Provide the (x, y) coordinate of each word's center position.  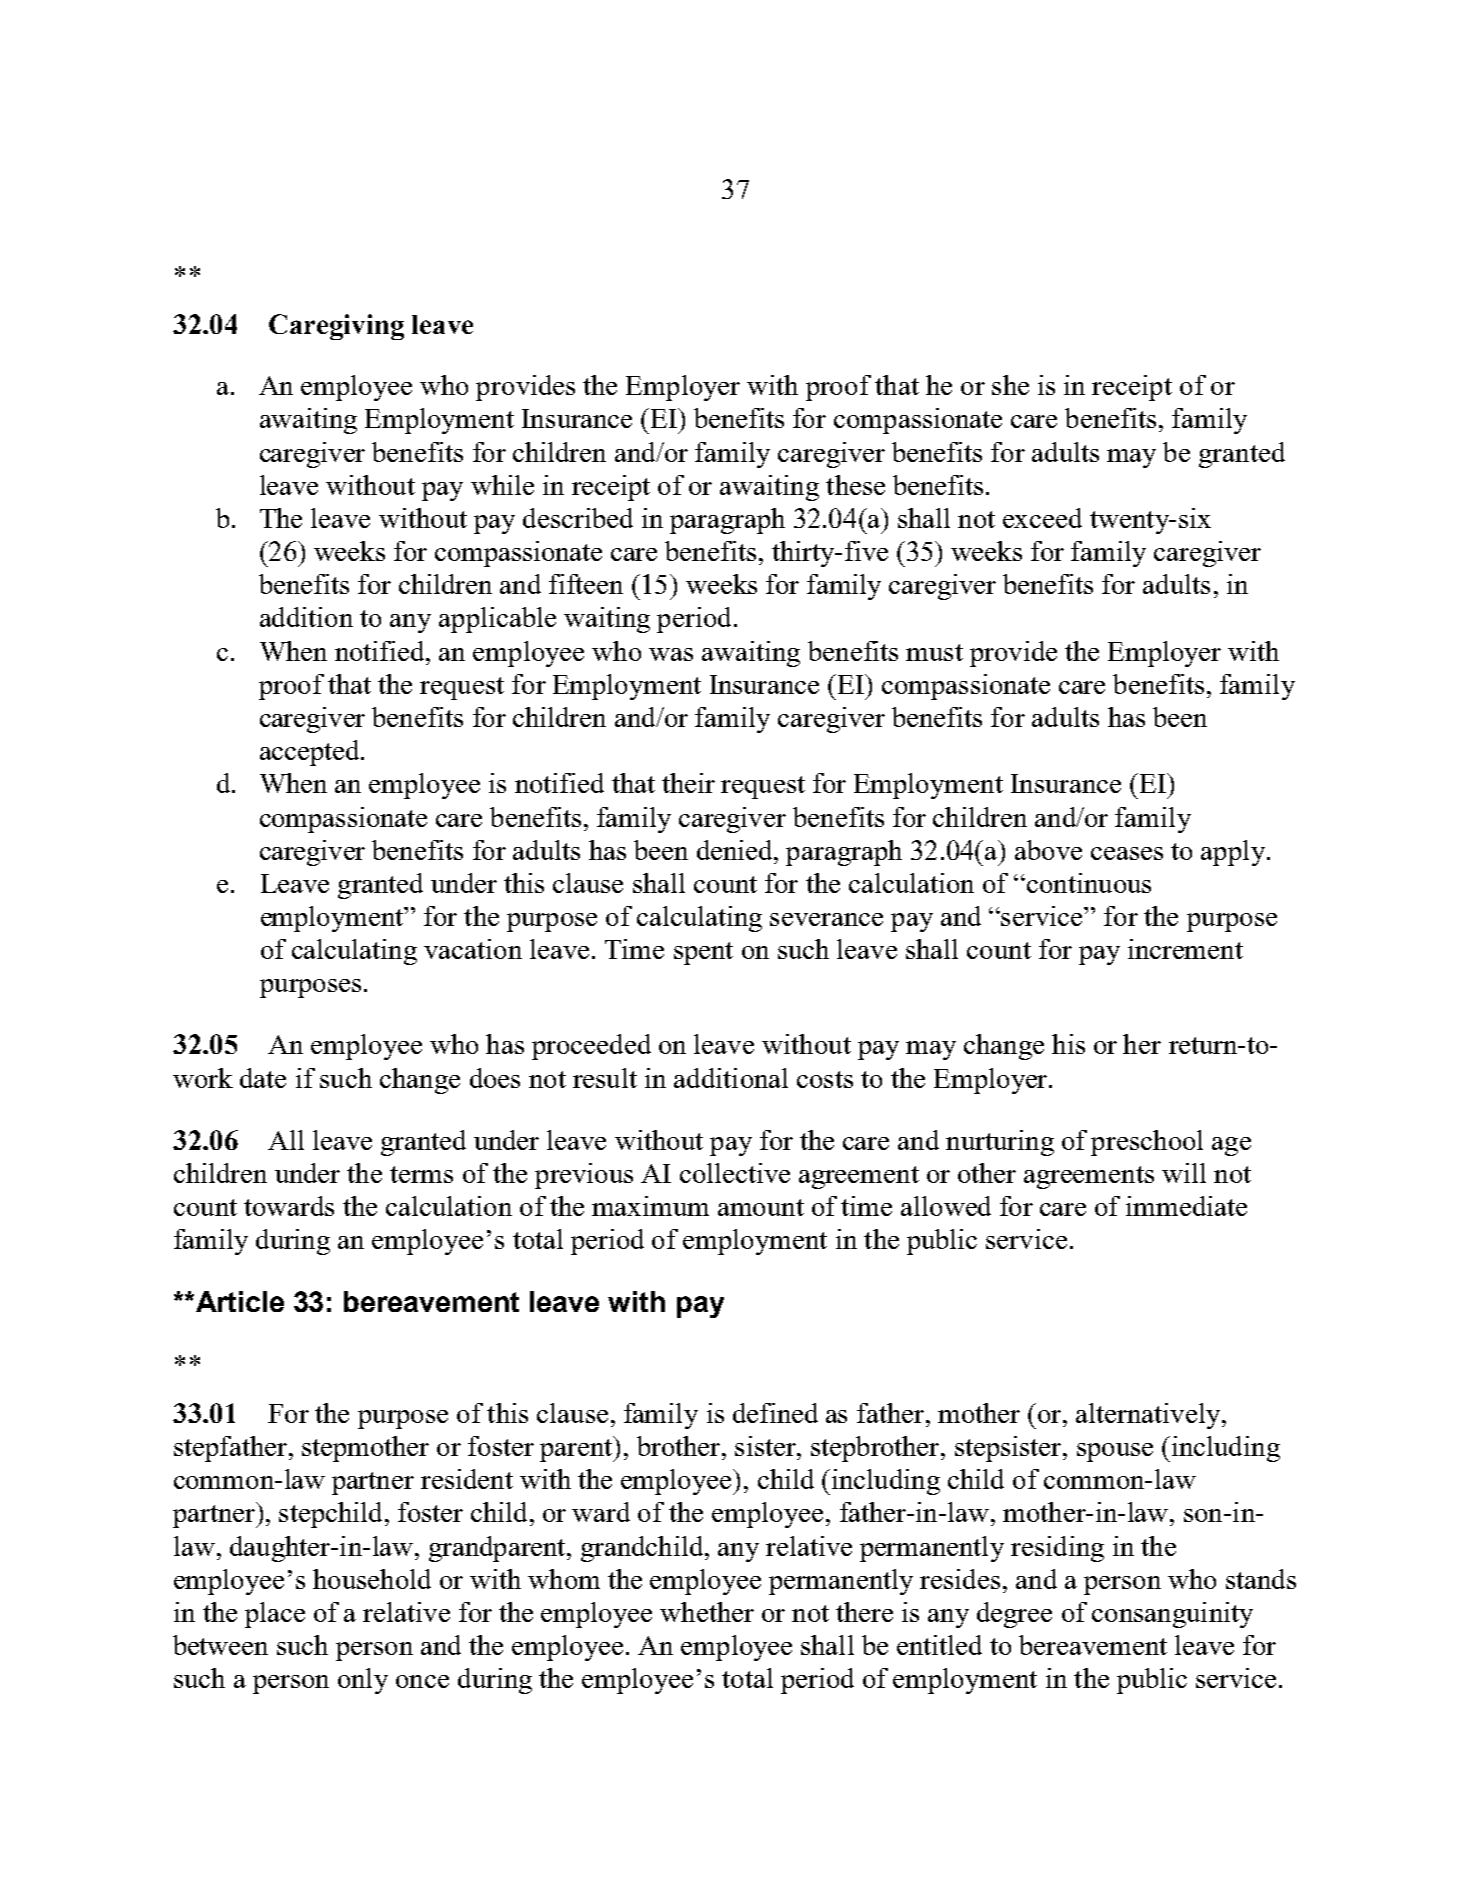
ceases (1127, 853)
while (502, 485)
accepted (311, 753)
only (363, 1681)
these (855, 485)
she (1010, 385)
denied (736, 850)
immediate (1186, 1206)
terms (421, 1174)
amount (761, 1207)
